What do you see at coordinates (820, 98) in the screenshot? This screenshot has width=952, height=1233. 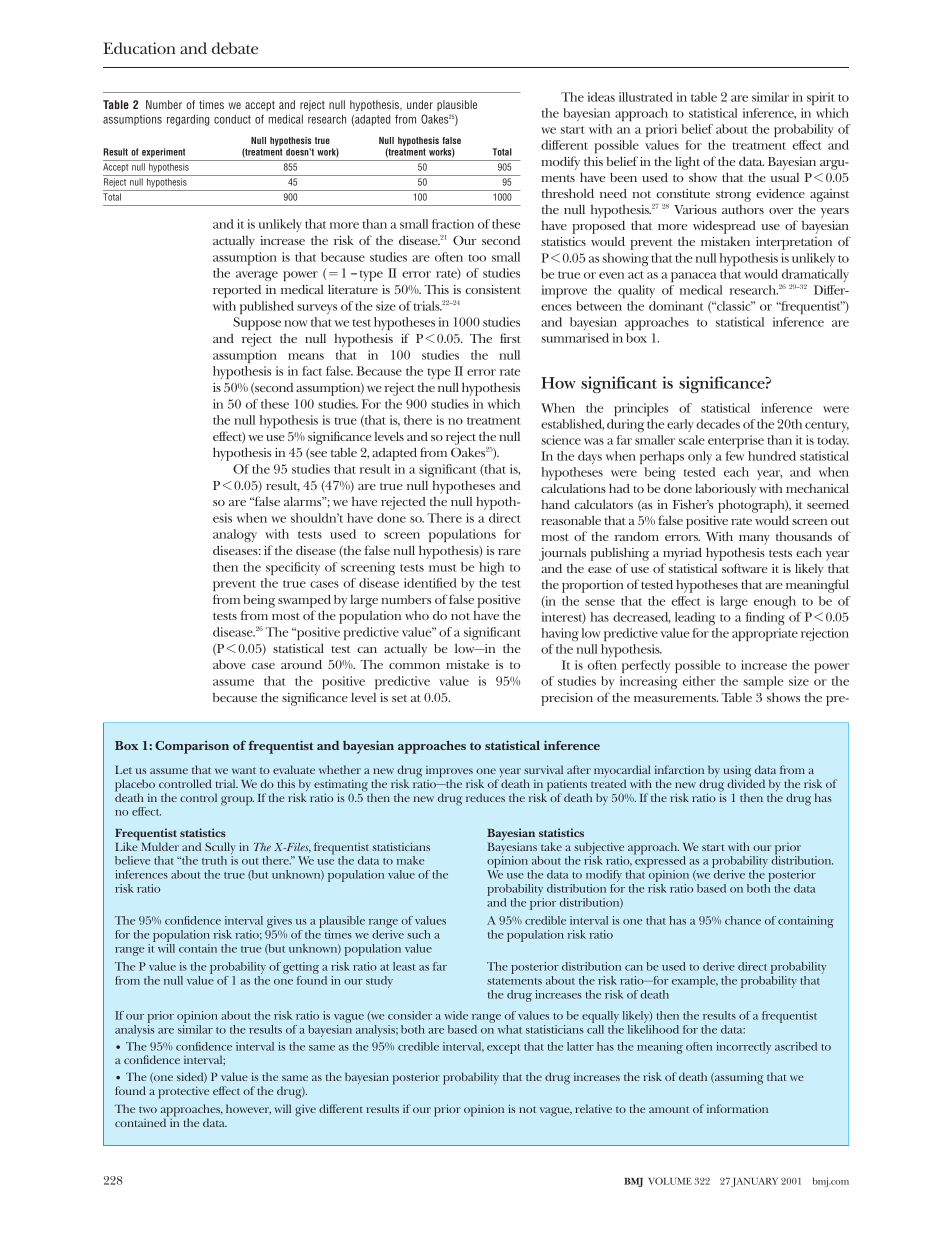 I see `spirit` at bounding box center [820, 98].
